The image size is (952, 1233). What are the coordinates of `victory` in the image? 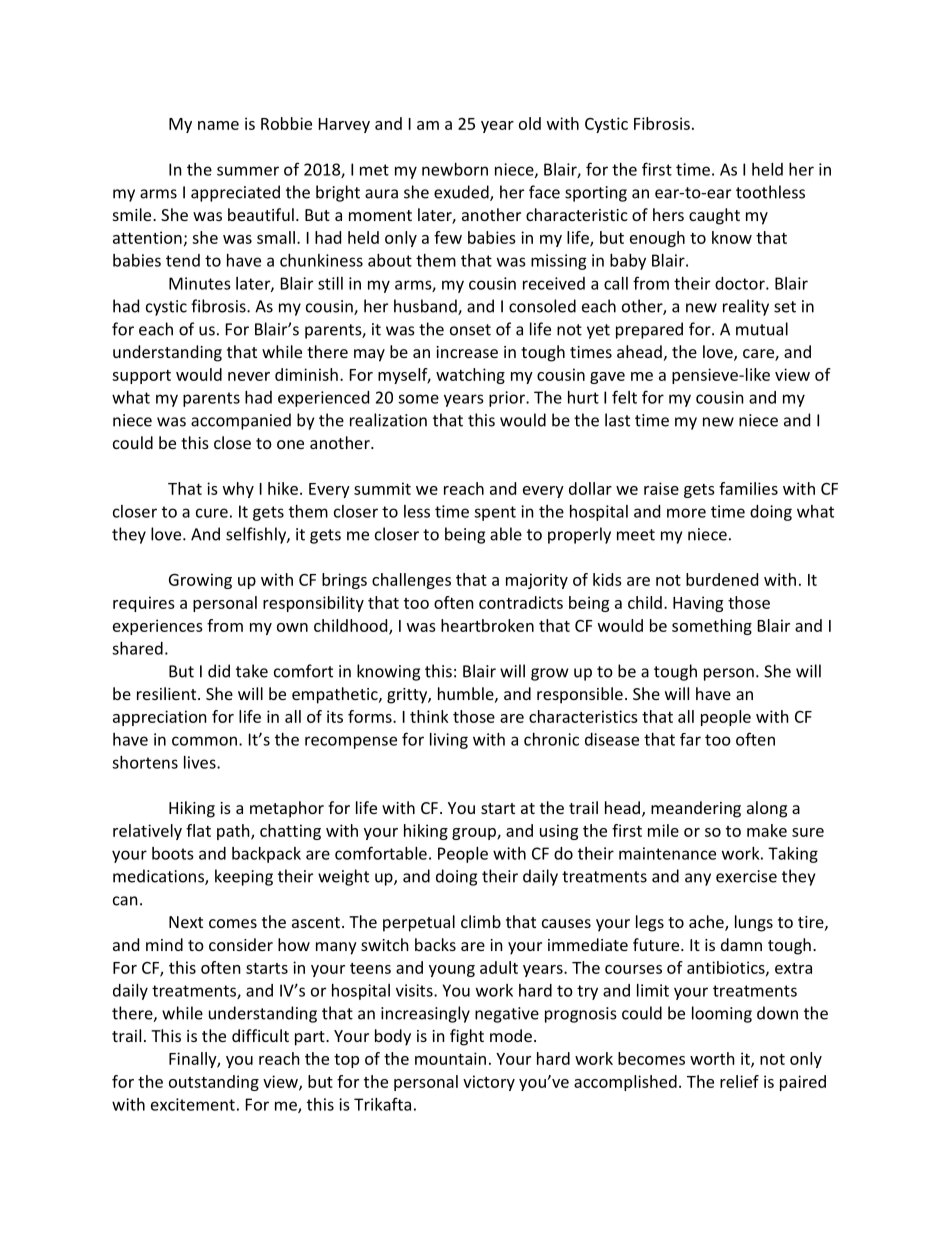 It's located at (489, 1083).
